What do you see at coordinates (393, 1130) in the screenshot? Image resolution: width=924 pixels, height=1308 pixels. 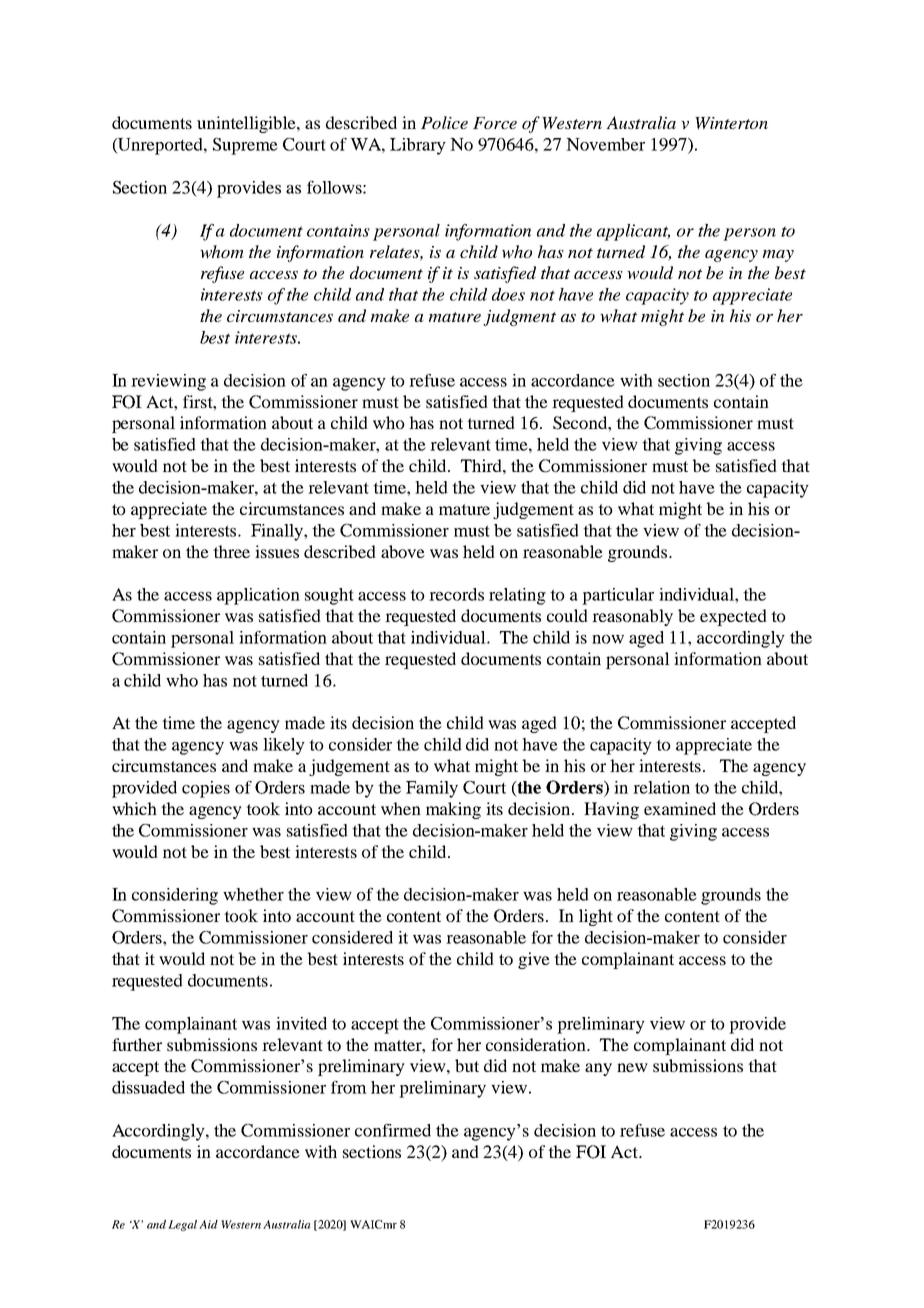 I see `confirmed` at bounding box center [393, 1130].
